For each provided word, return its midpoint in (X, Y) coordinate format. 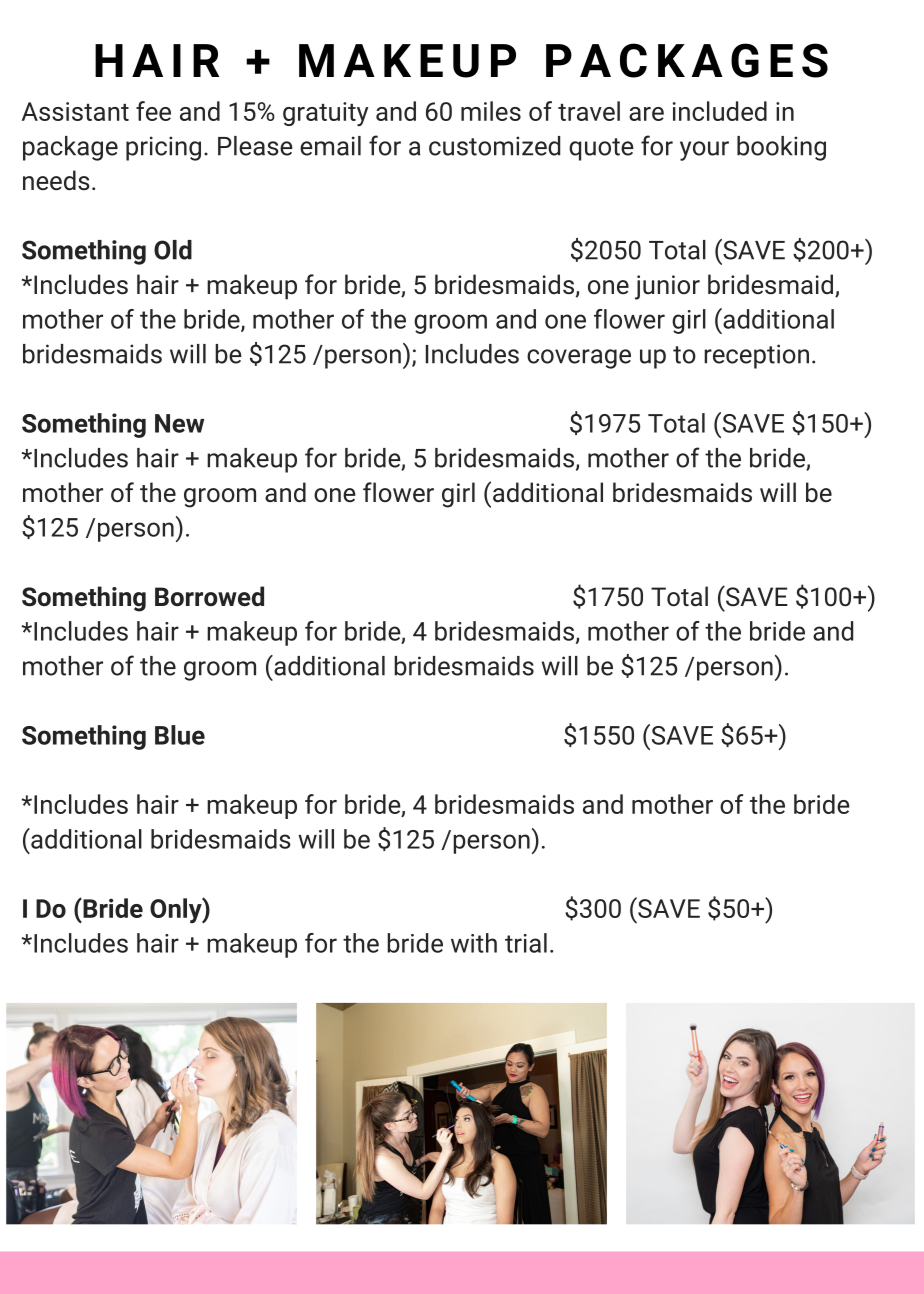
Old (173, 250)
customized (494, 146)
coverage (579, 359)
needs (56, 180)
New (179, 423)
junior (667, 287)
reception (756, 356)
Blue (180, 735)
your (704, 151)
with (474, 943)
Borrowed (209, 596)
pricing (163, 148)
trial (526, 943)
